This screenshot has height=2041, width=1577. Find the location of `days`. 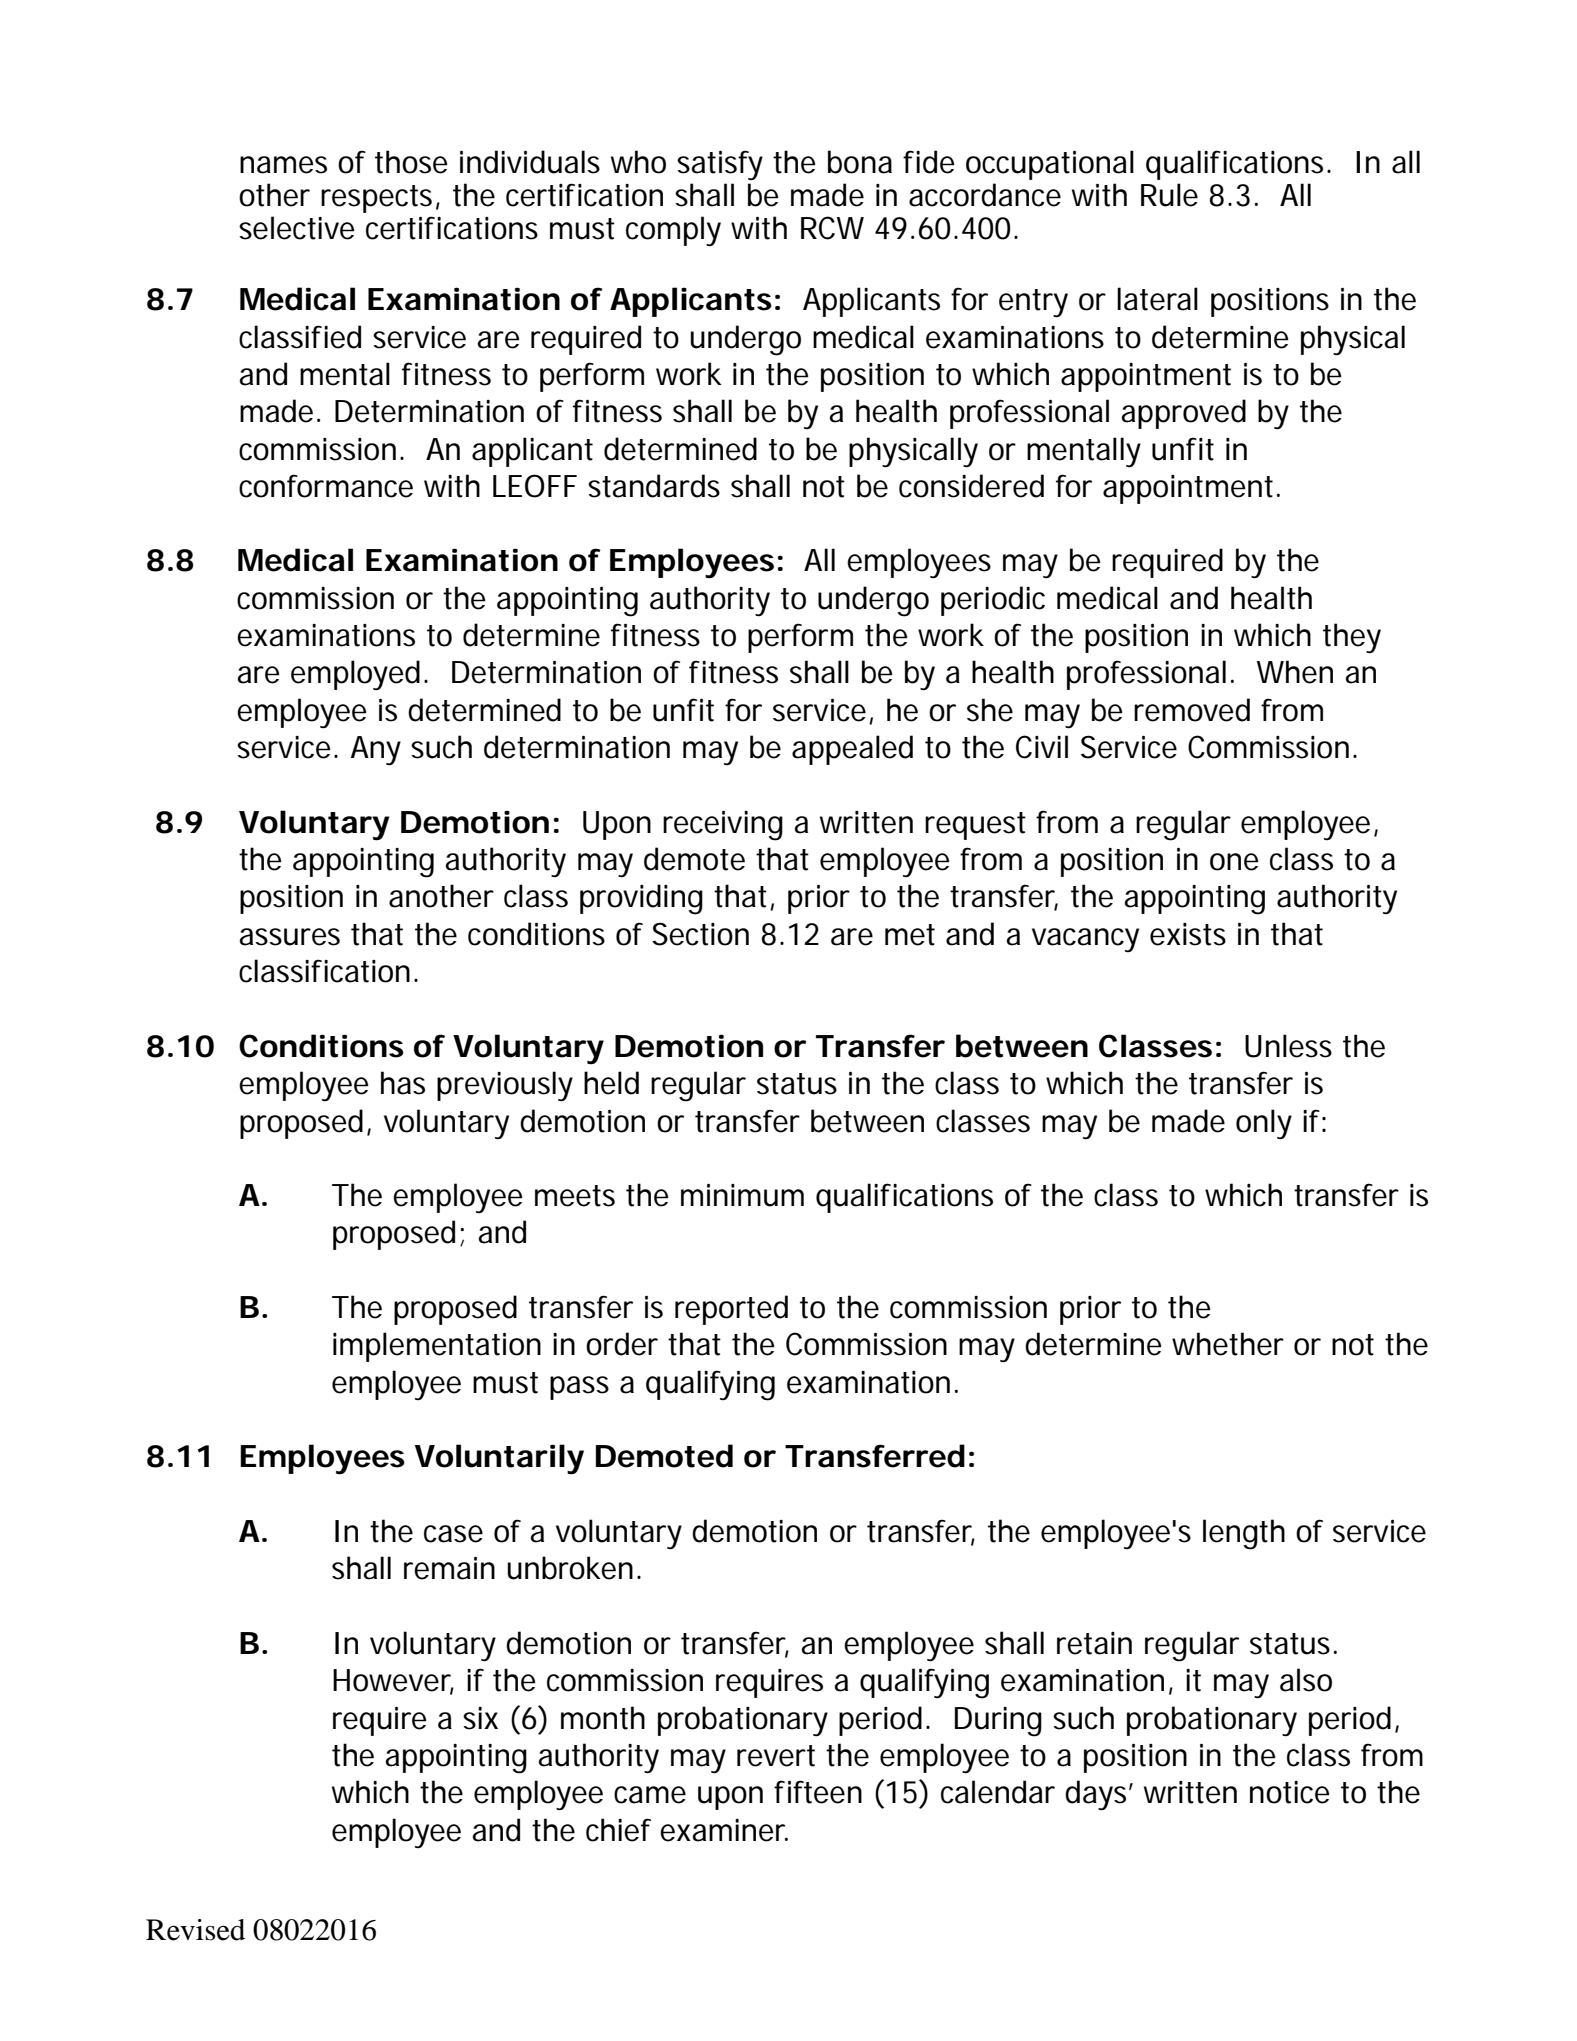

days is located at coordinates (1095, 1795).
